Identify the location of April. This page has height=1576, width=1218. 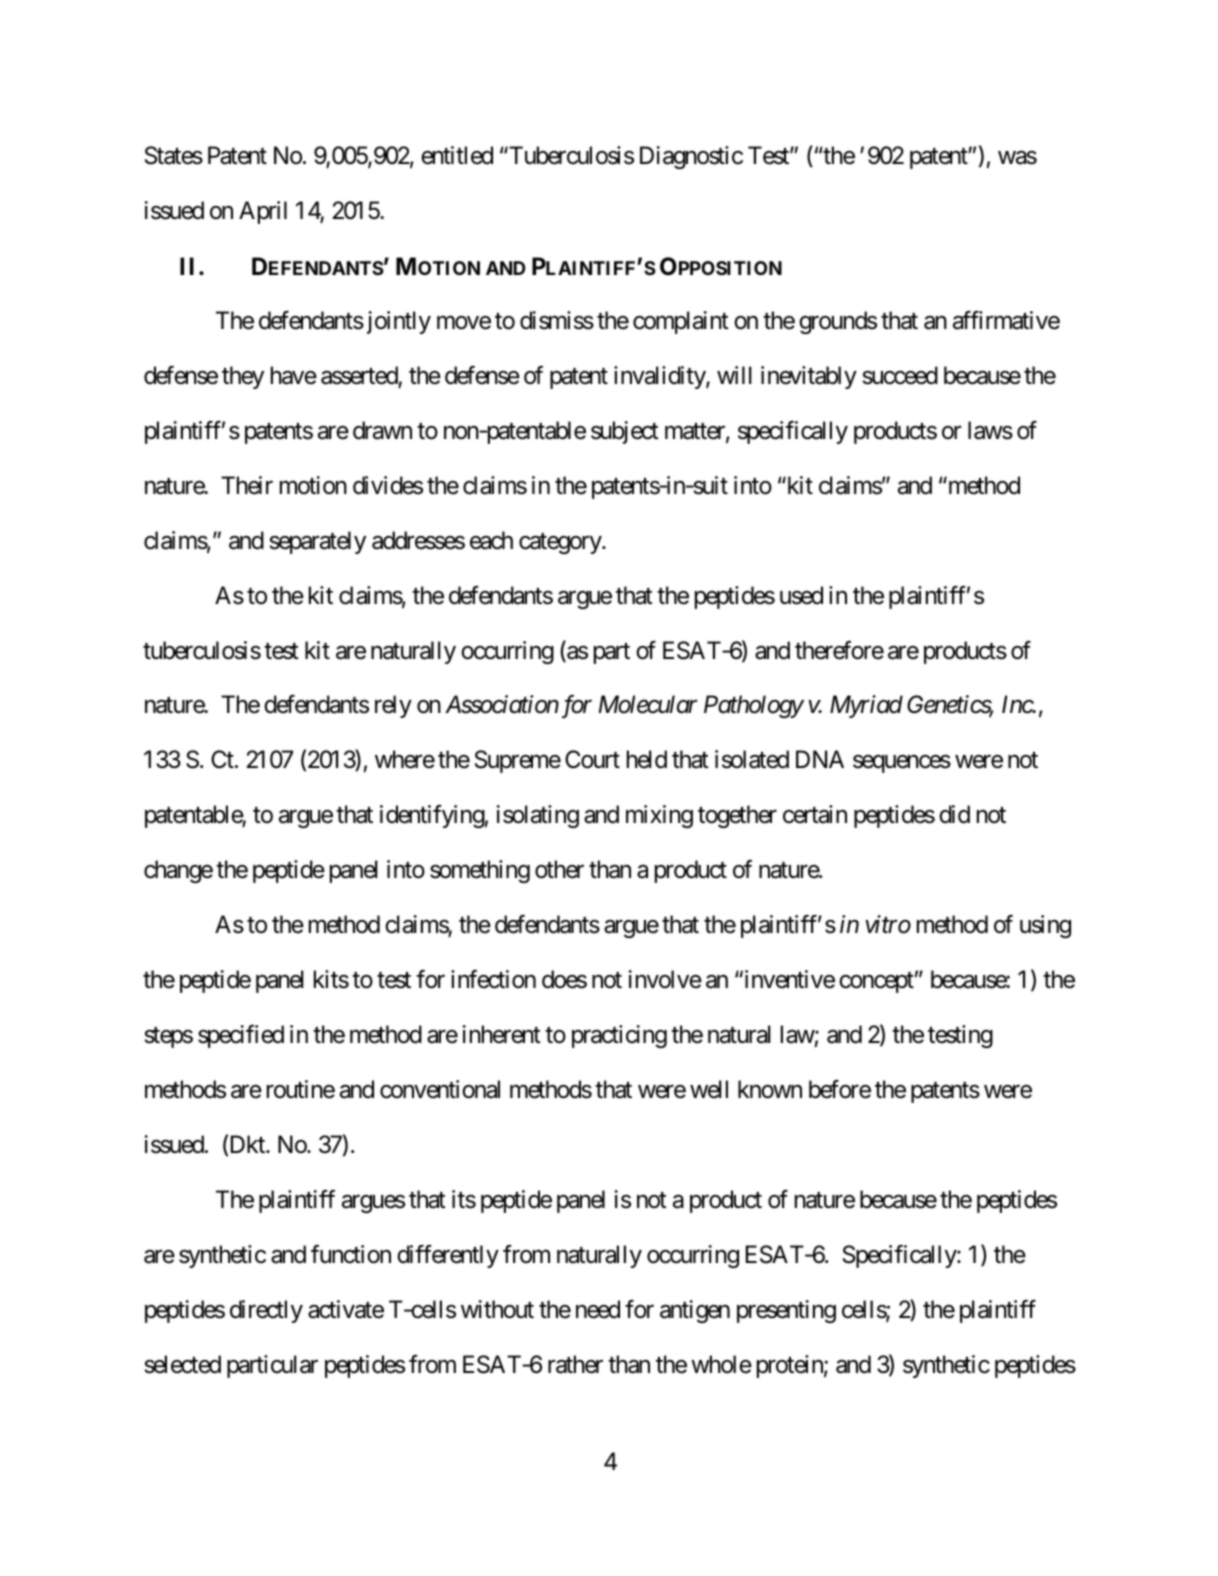
(263, 212).
